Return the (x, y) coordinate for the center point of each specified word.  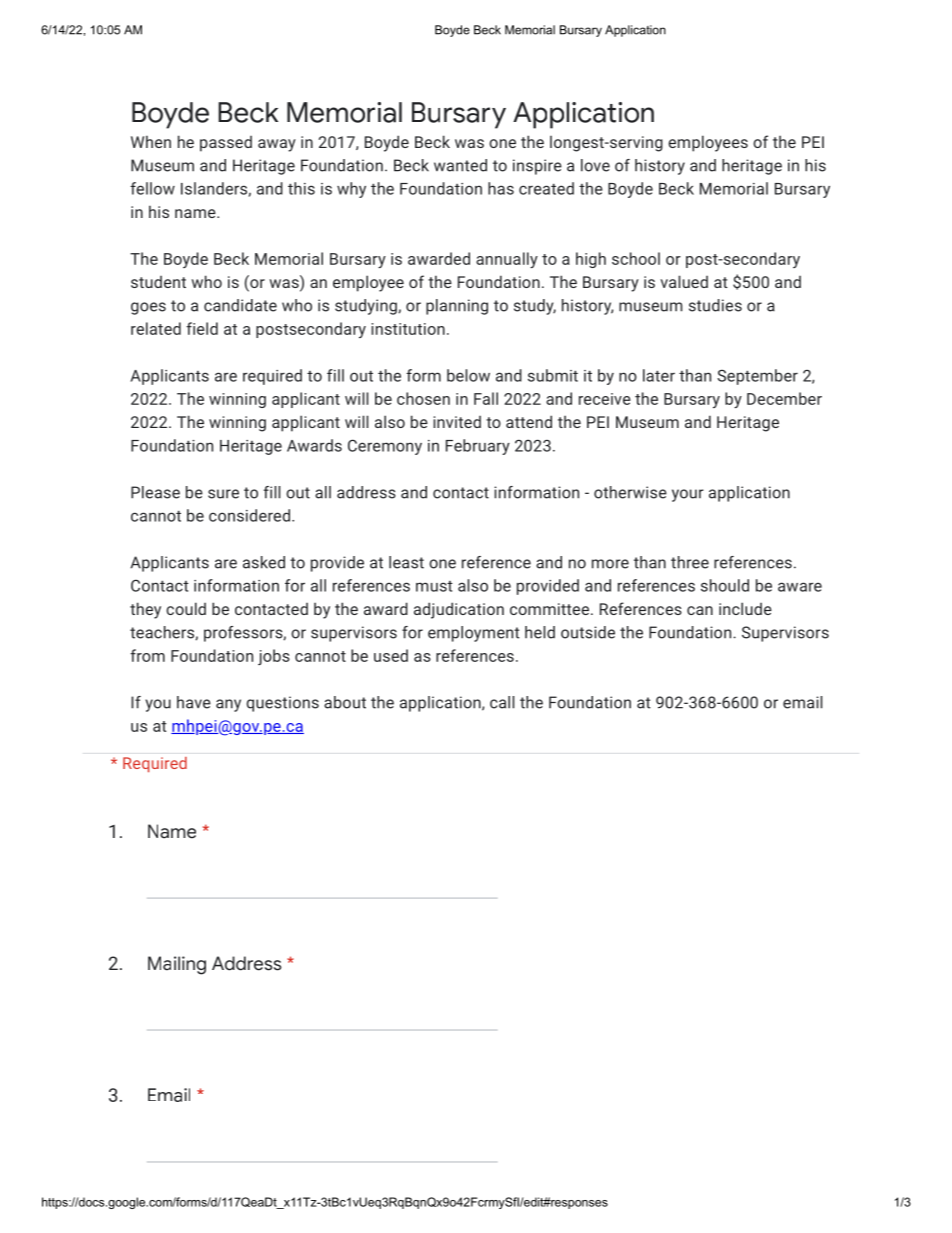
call (502, 702)
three (690, 562)
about (345, 702)
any (228, 705)
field (202, 328)
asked (264, 562)
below (468, 375)
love (595, 165)
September (757, 377)
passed (226, 144)
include (745, 608)
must (434, 586)
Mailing (177, 965)
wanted (460, 165)
